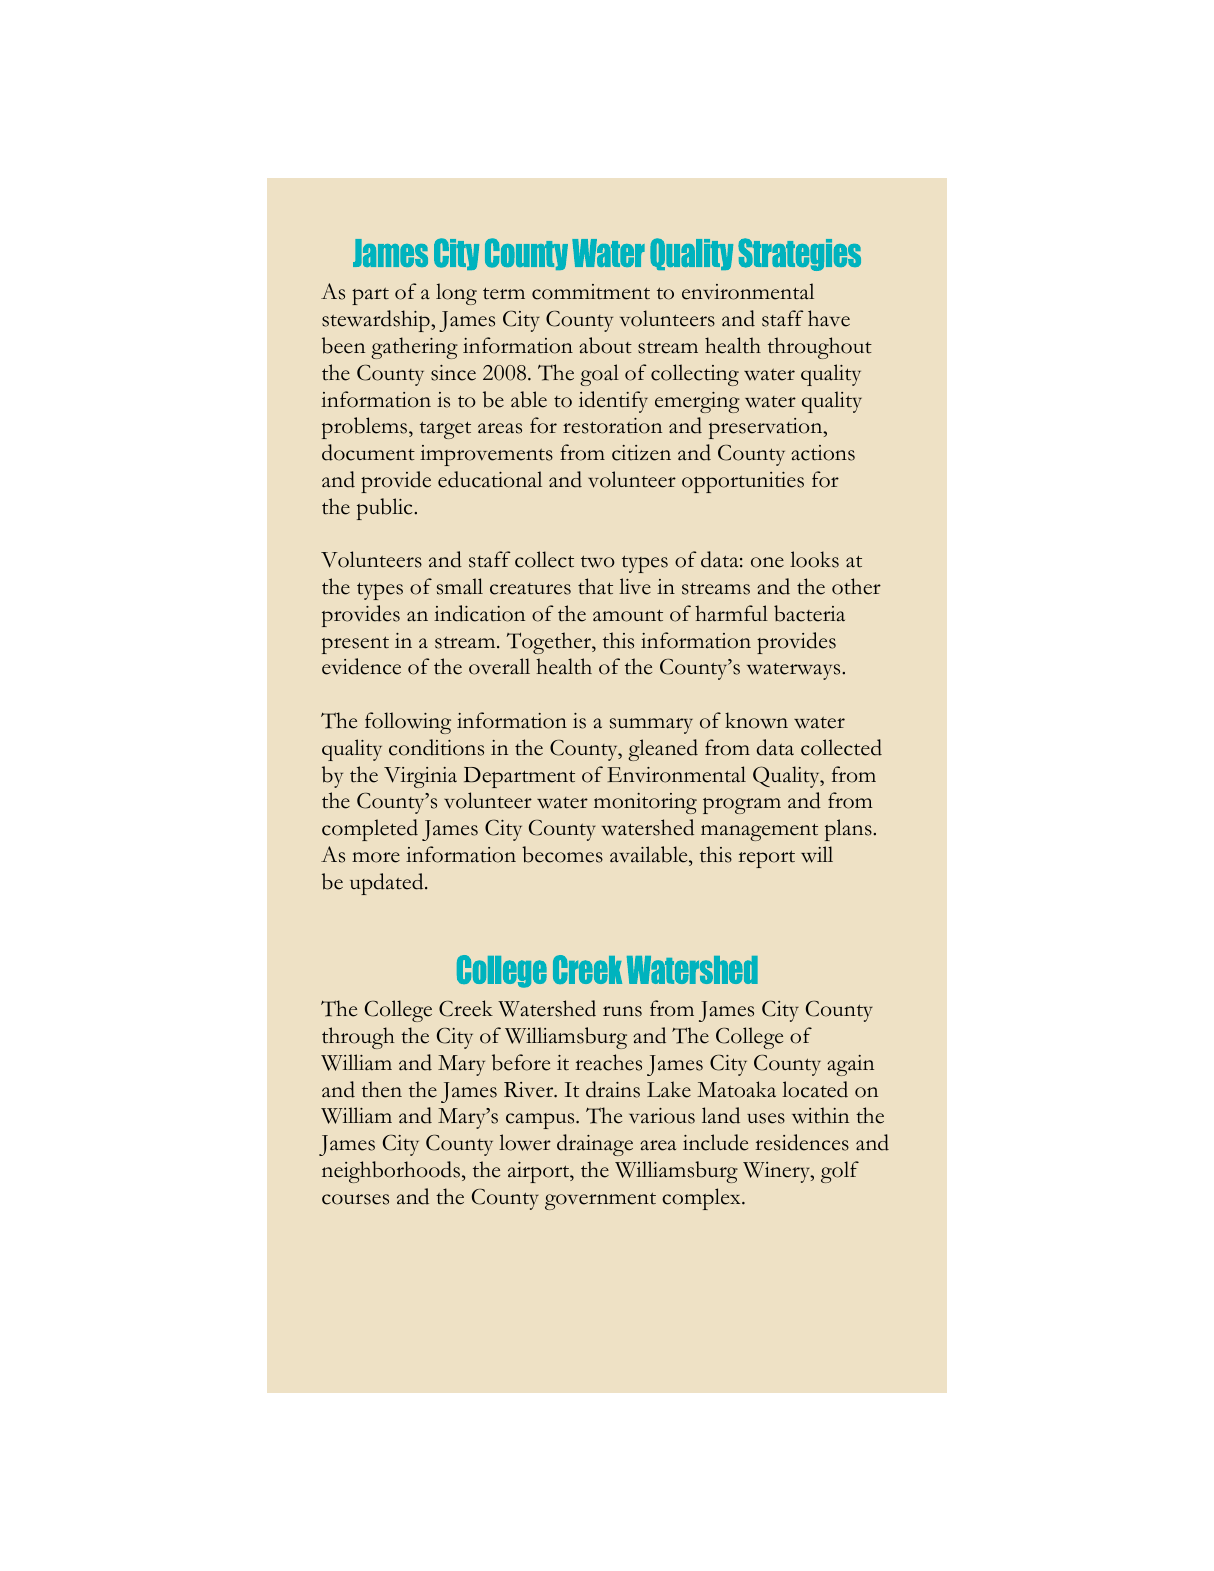 This document has height=1571, width=1214. I want to click on stewardship, so click(377, 321).
